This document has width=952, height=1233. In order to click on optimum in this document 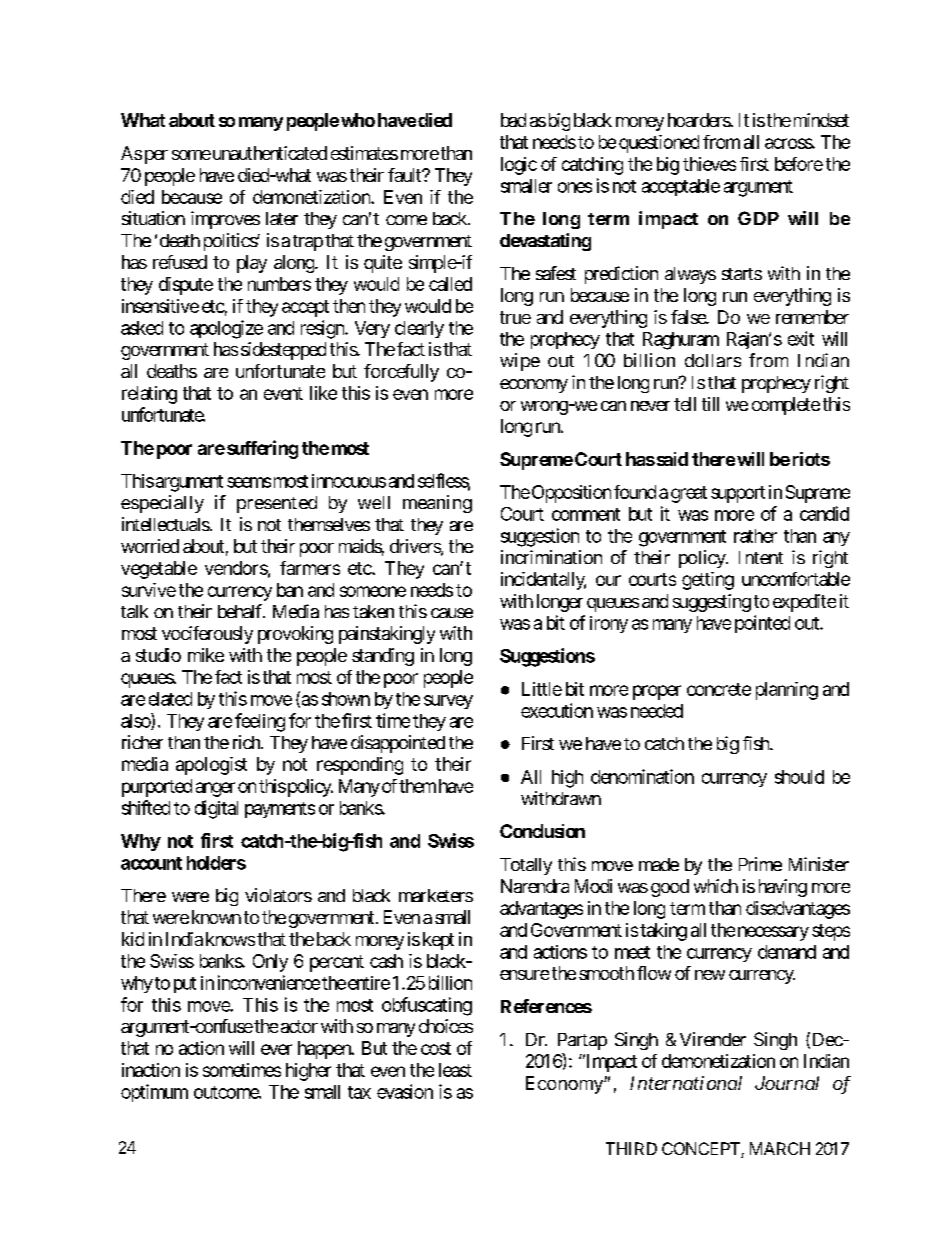, I will do `click(154, 1093)`.
